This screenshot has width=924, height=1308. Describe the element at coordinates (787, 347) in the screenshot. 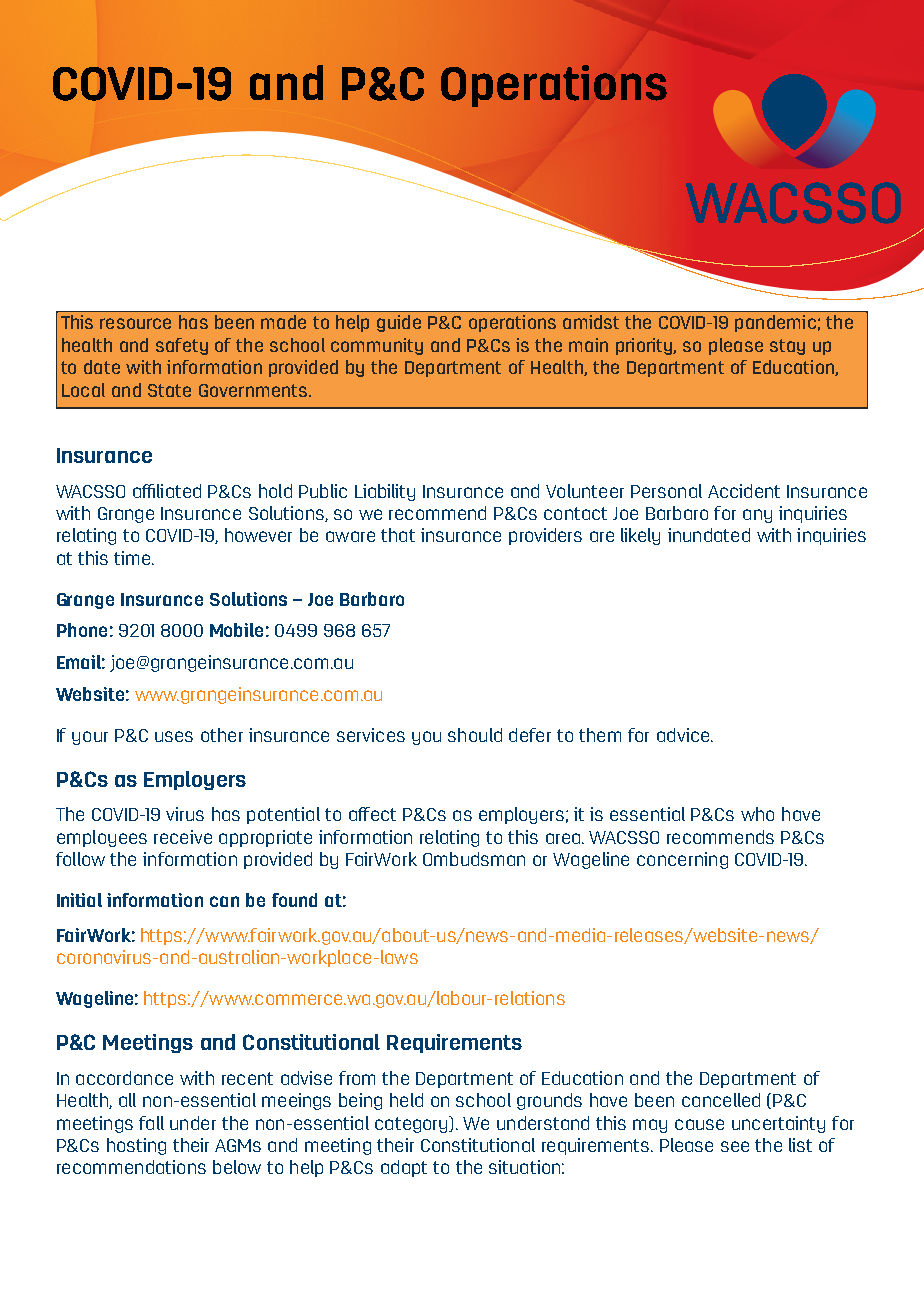

I see `stay` at that location.
